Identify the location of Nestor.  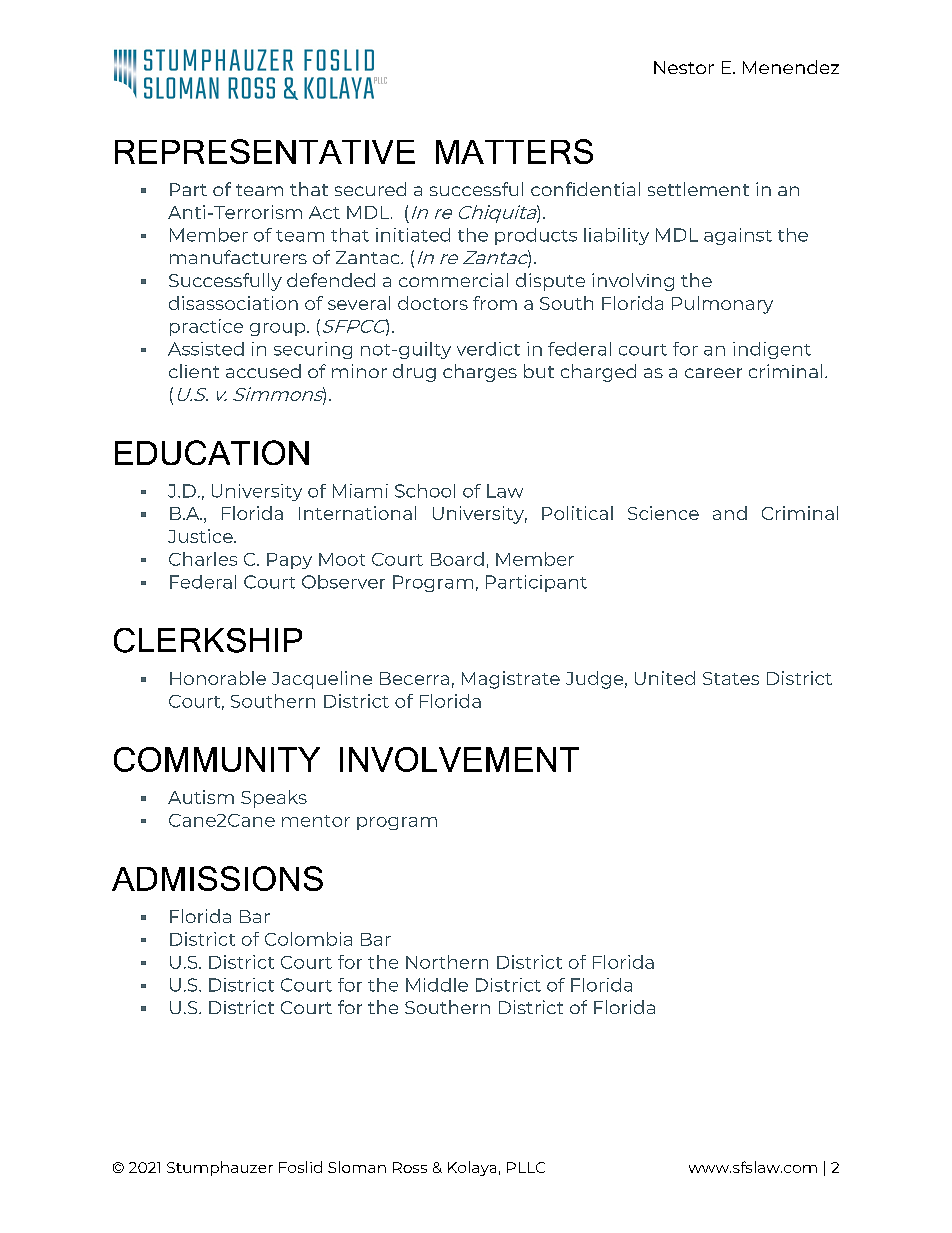
(684, 67).
